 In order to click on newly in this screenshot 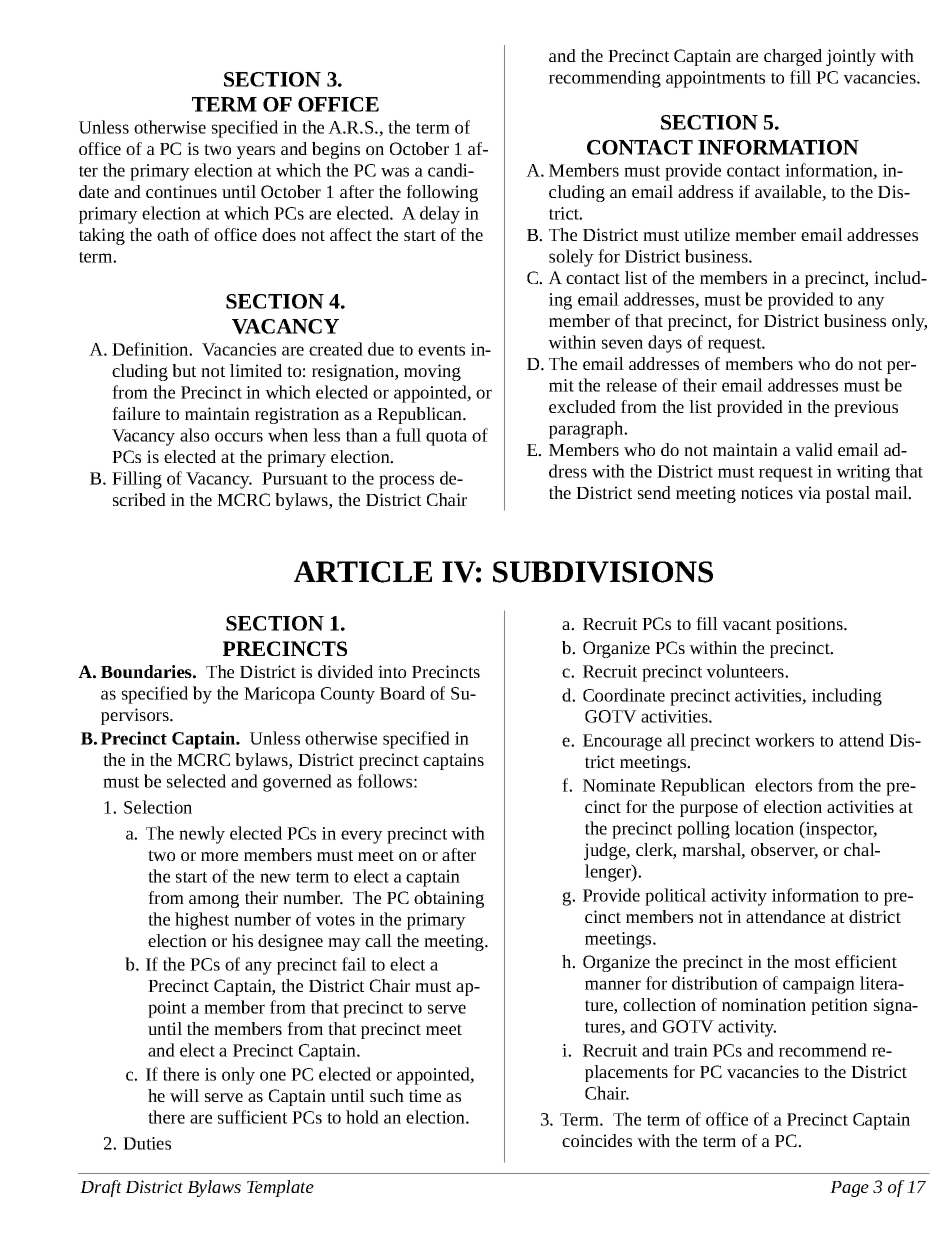, I will do `click(202, 835)`.
